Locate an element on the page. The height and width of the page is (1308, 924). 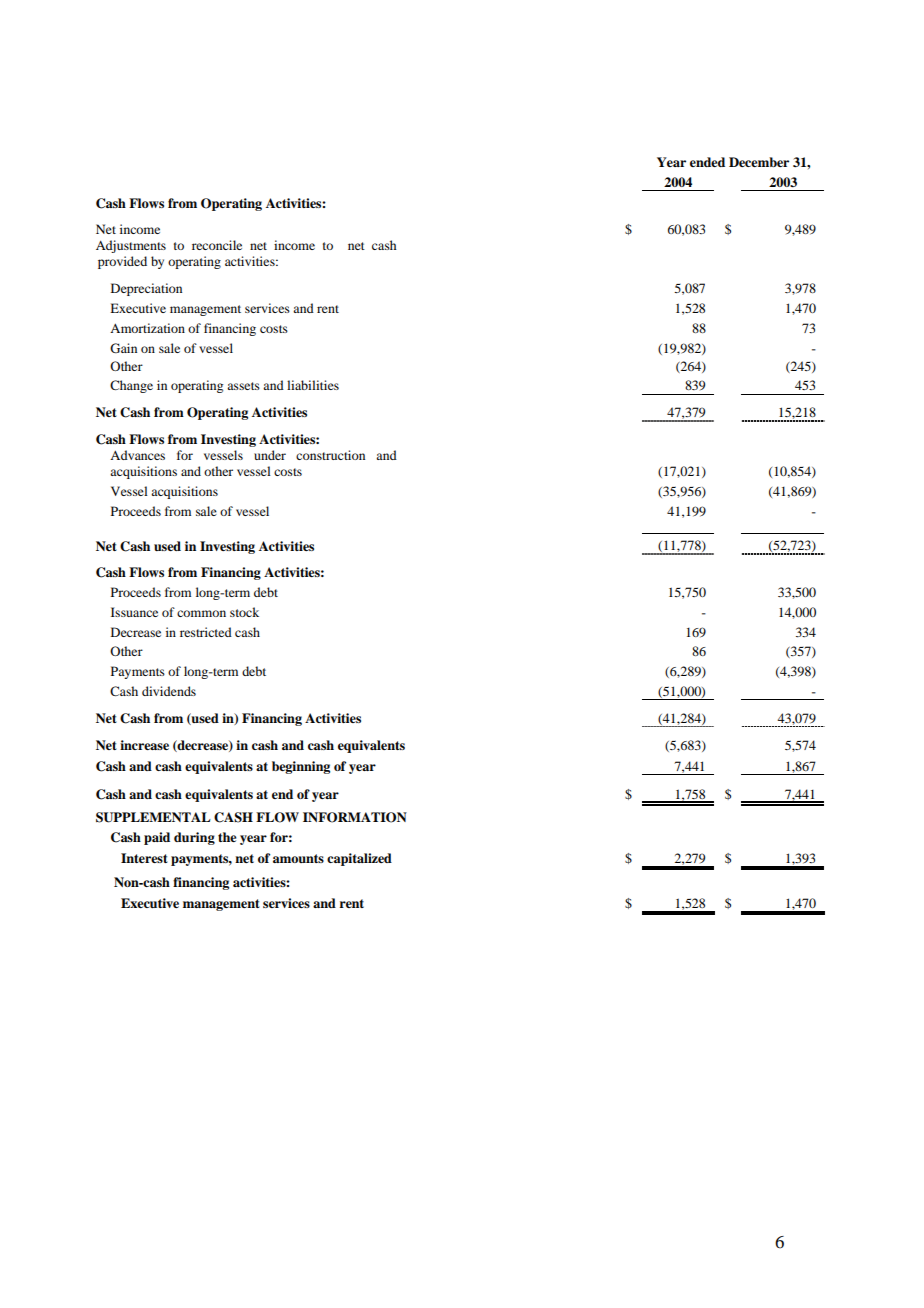
dividends is located at coordinates (169, 691).
